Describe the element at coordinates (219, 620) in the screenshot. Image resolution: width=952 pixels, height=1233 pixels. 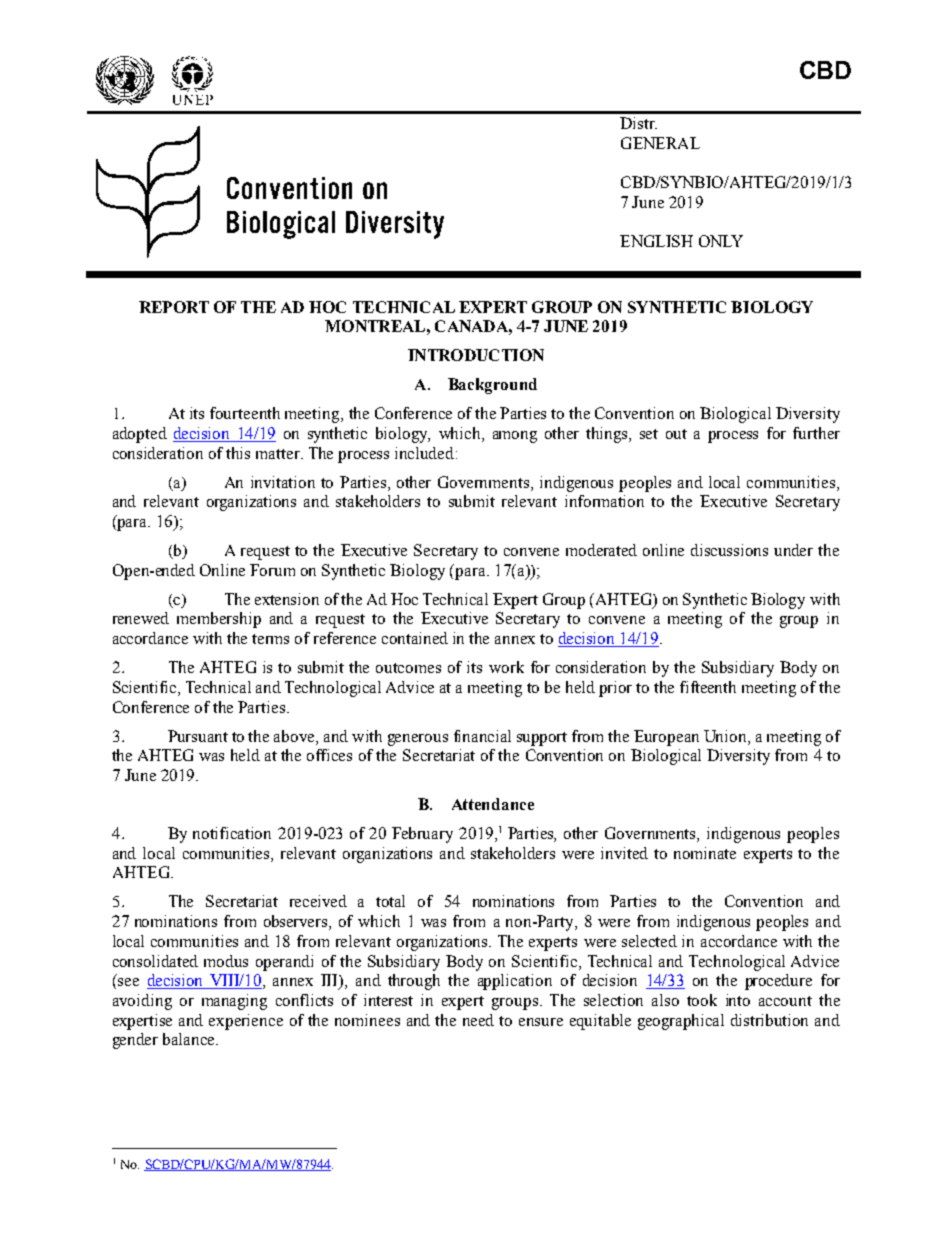
I see `membership` at that location.
